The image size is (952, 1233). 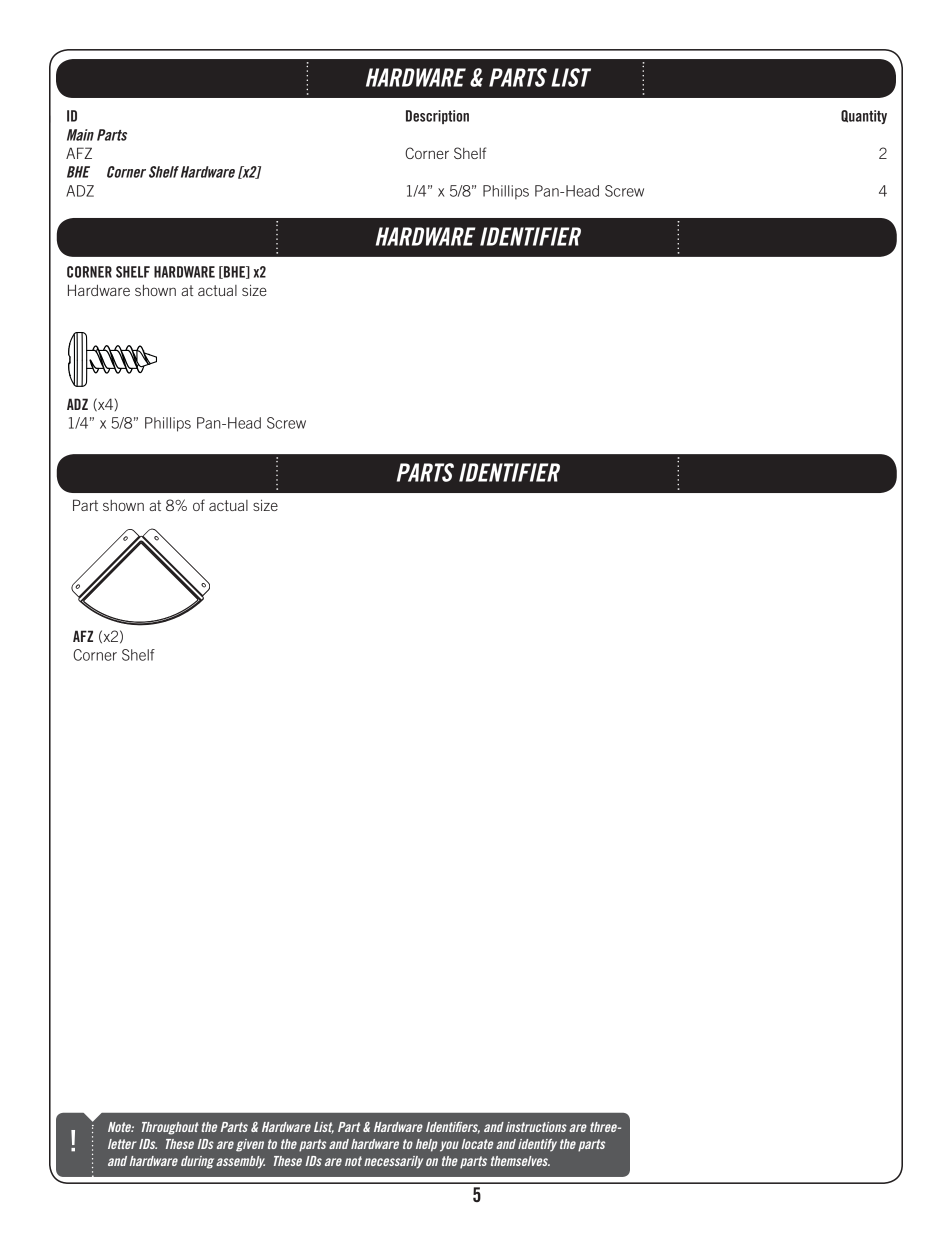 What do you see at coordinates (437, 117) in the page?
I see `Description` at bounding box center [437, 117].
